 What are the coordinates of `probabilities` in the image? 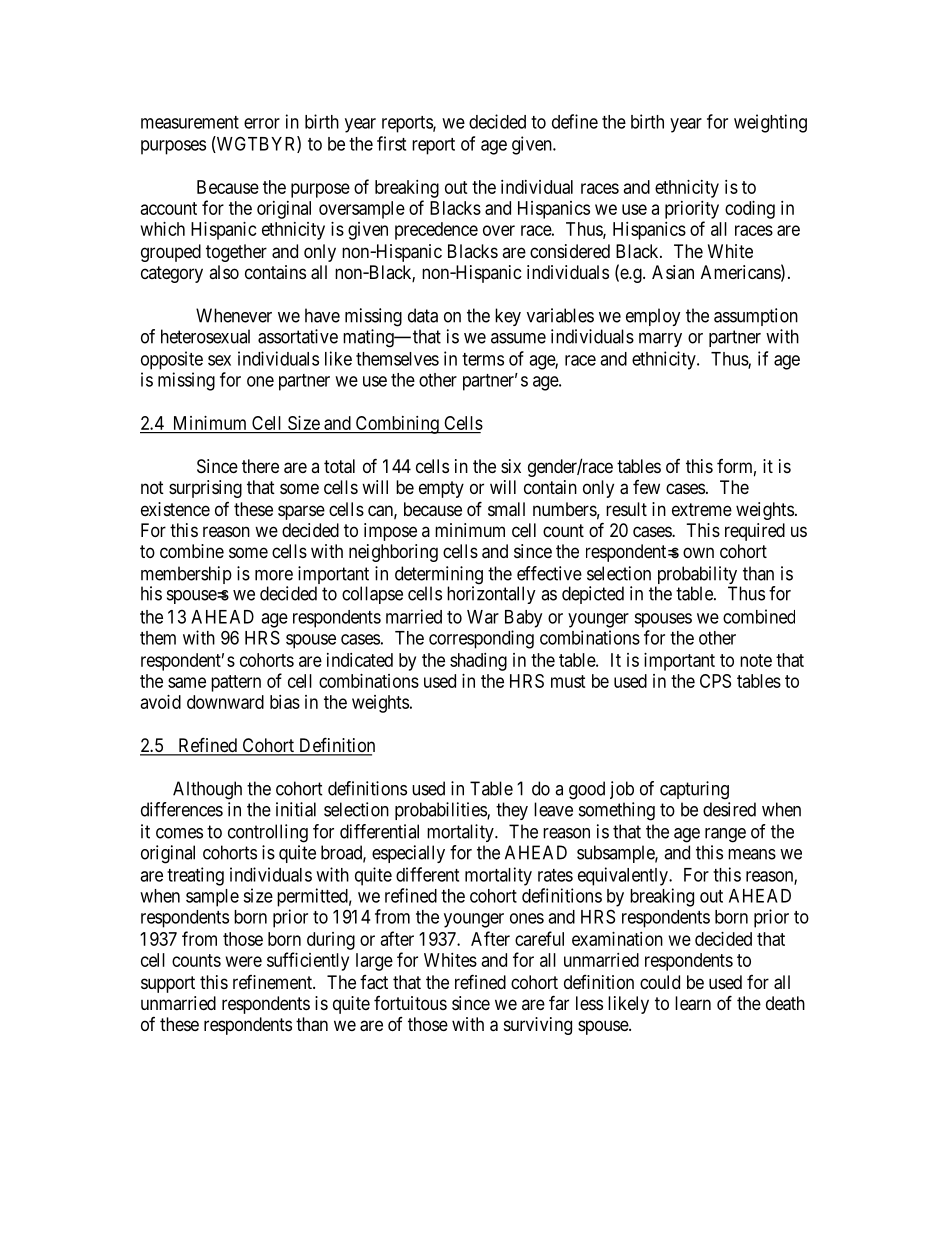 It's located at (441, 811).
